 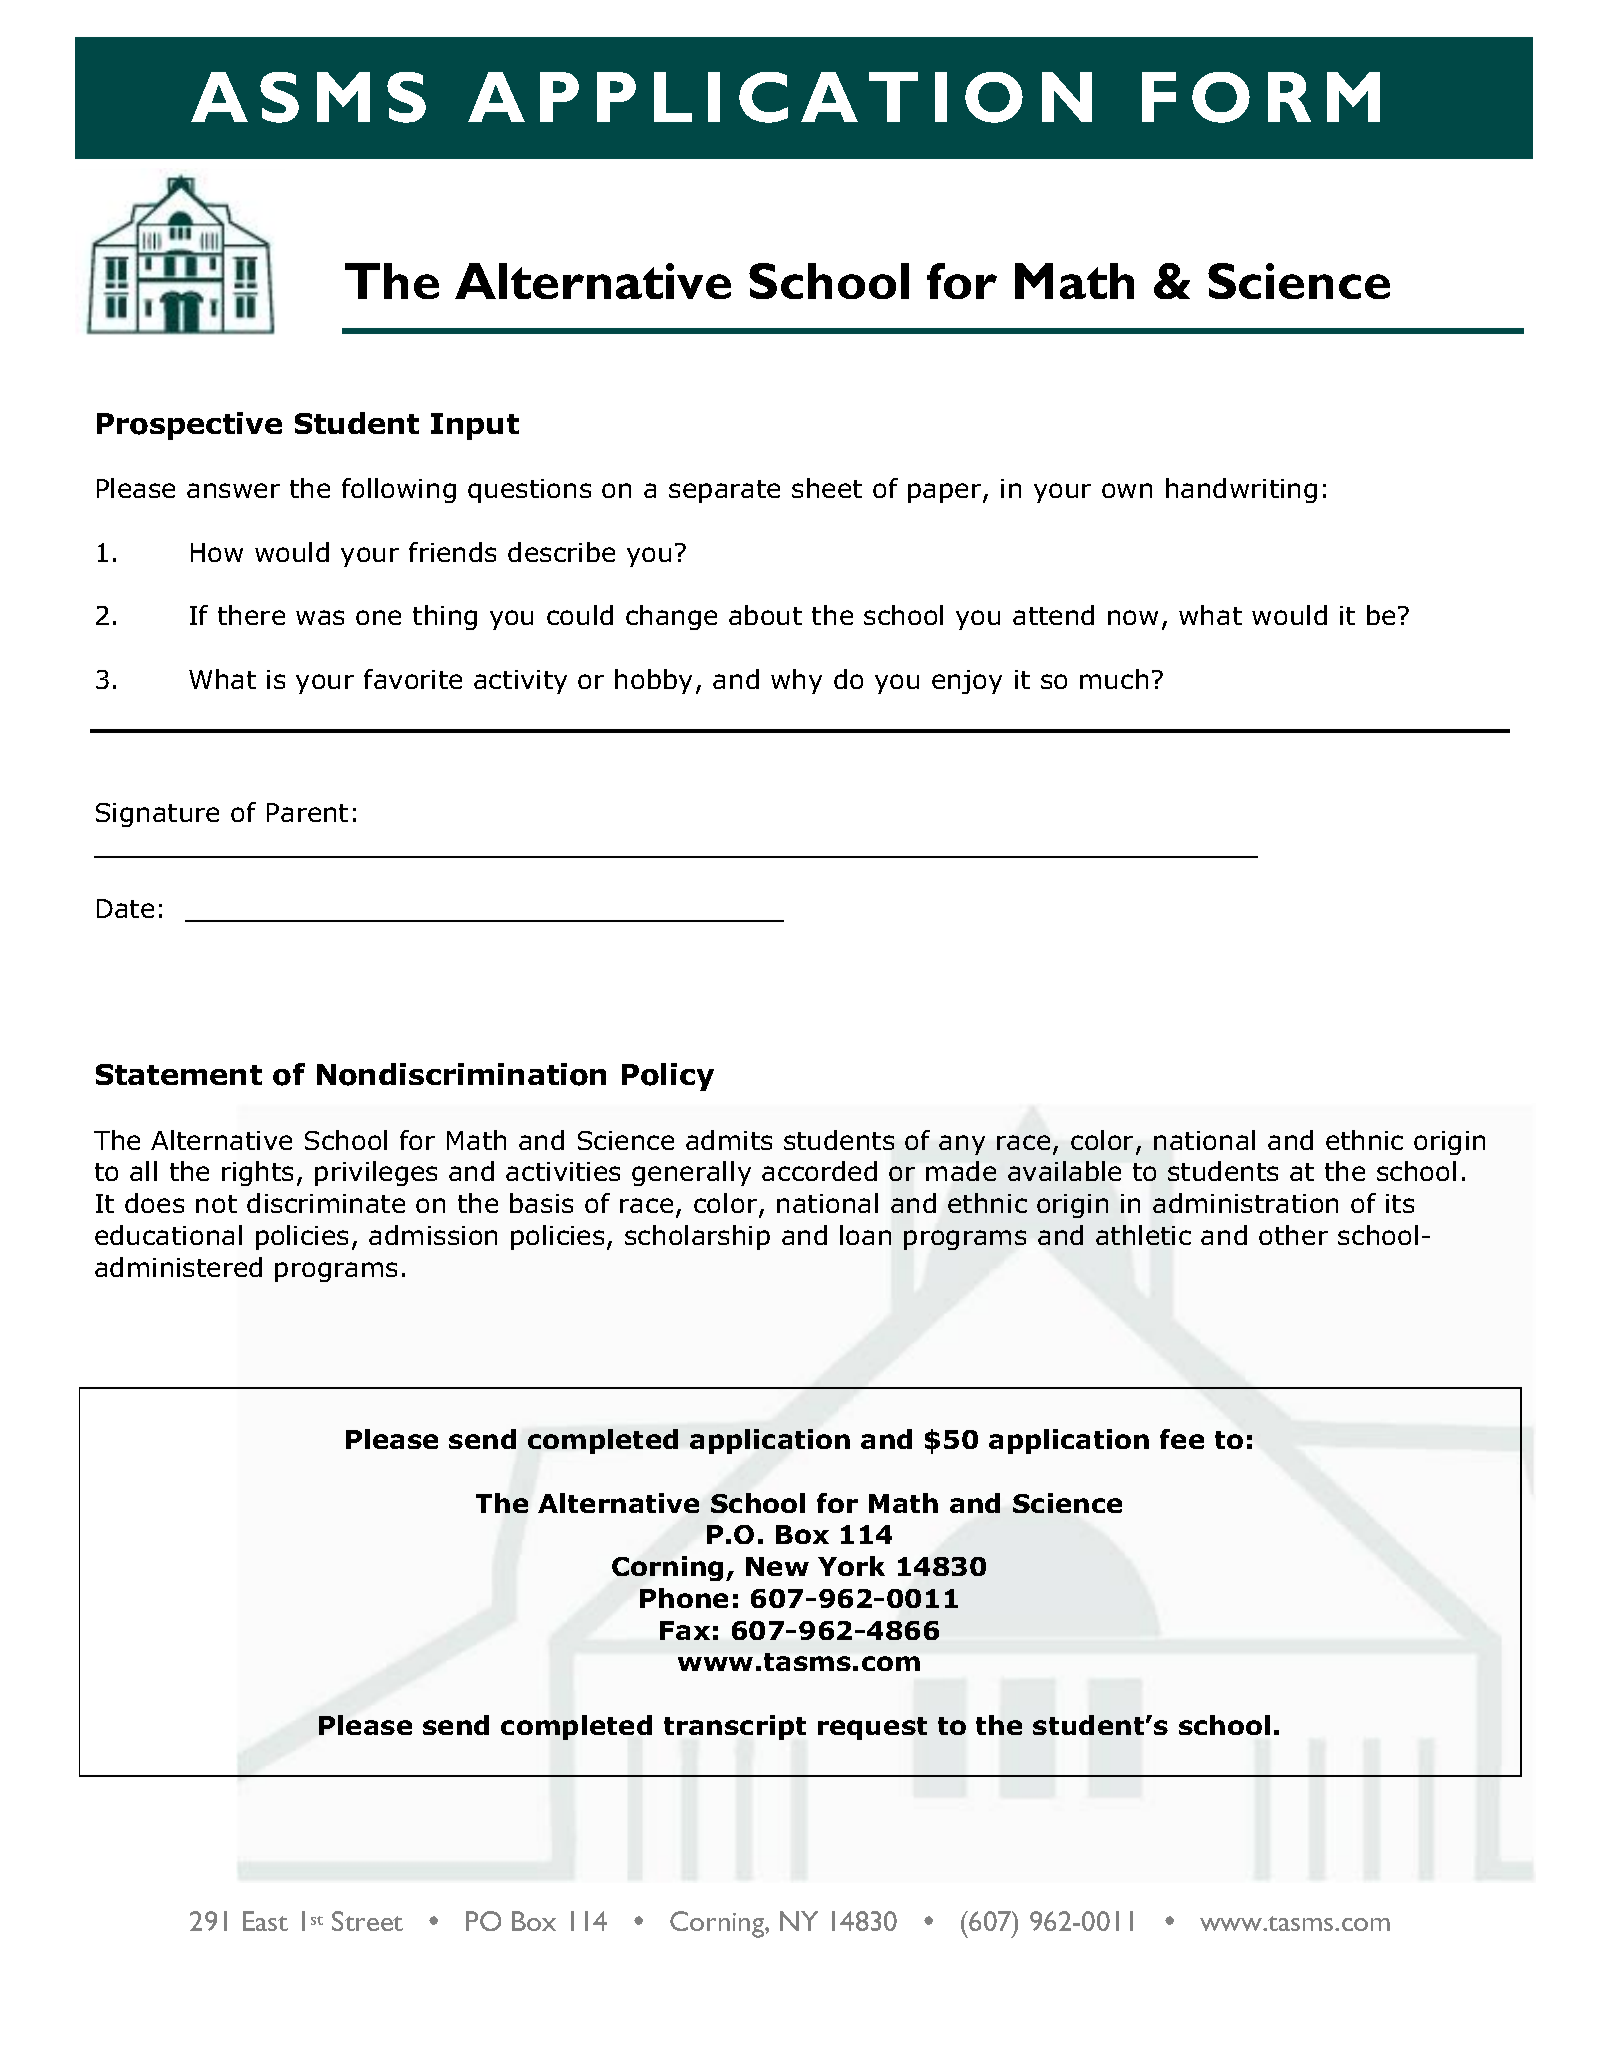 I want to click on Input, so click(x=475, y=426).
